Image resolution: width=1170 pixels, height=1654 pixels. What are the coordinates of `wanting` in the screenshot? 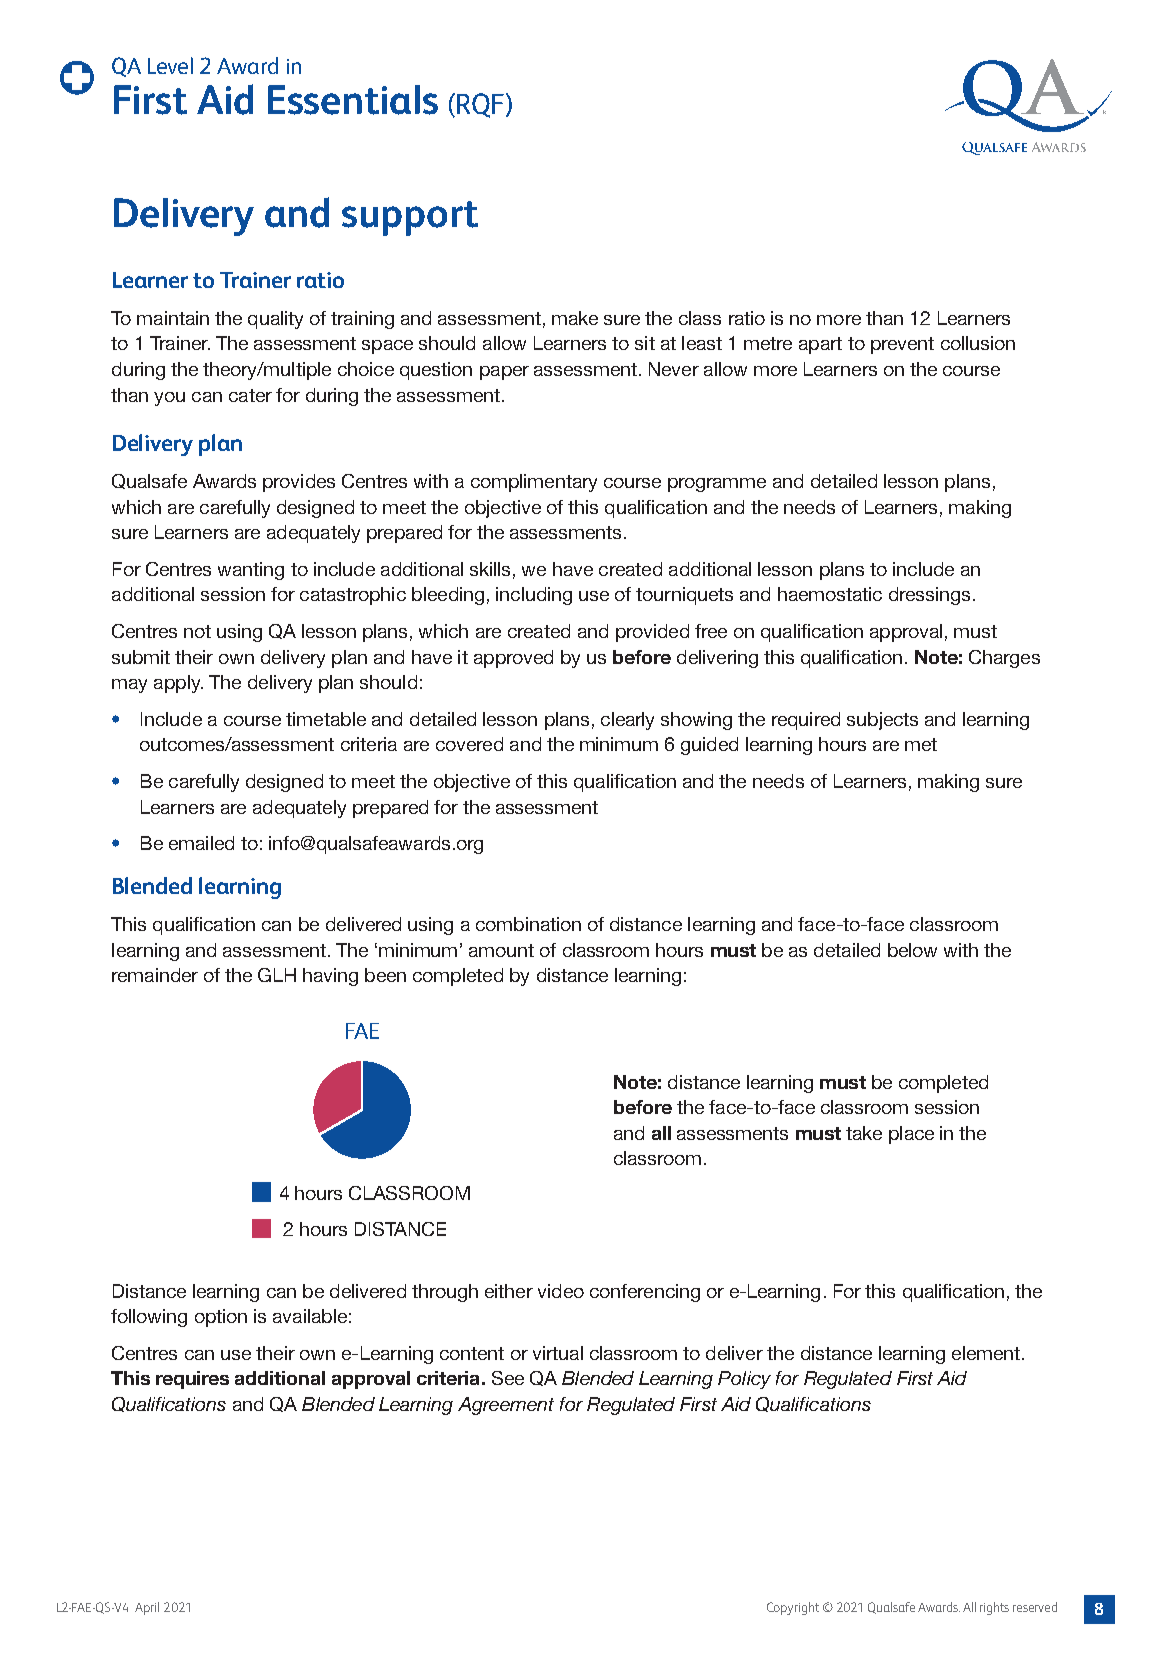 It's located at (251, 571).
